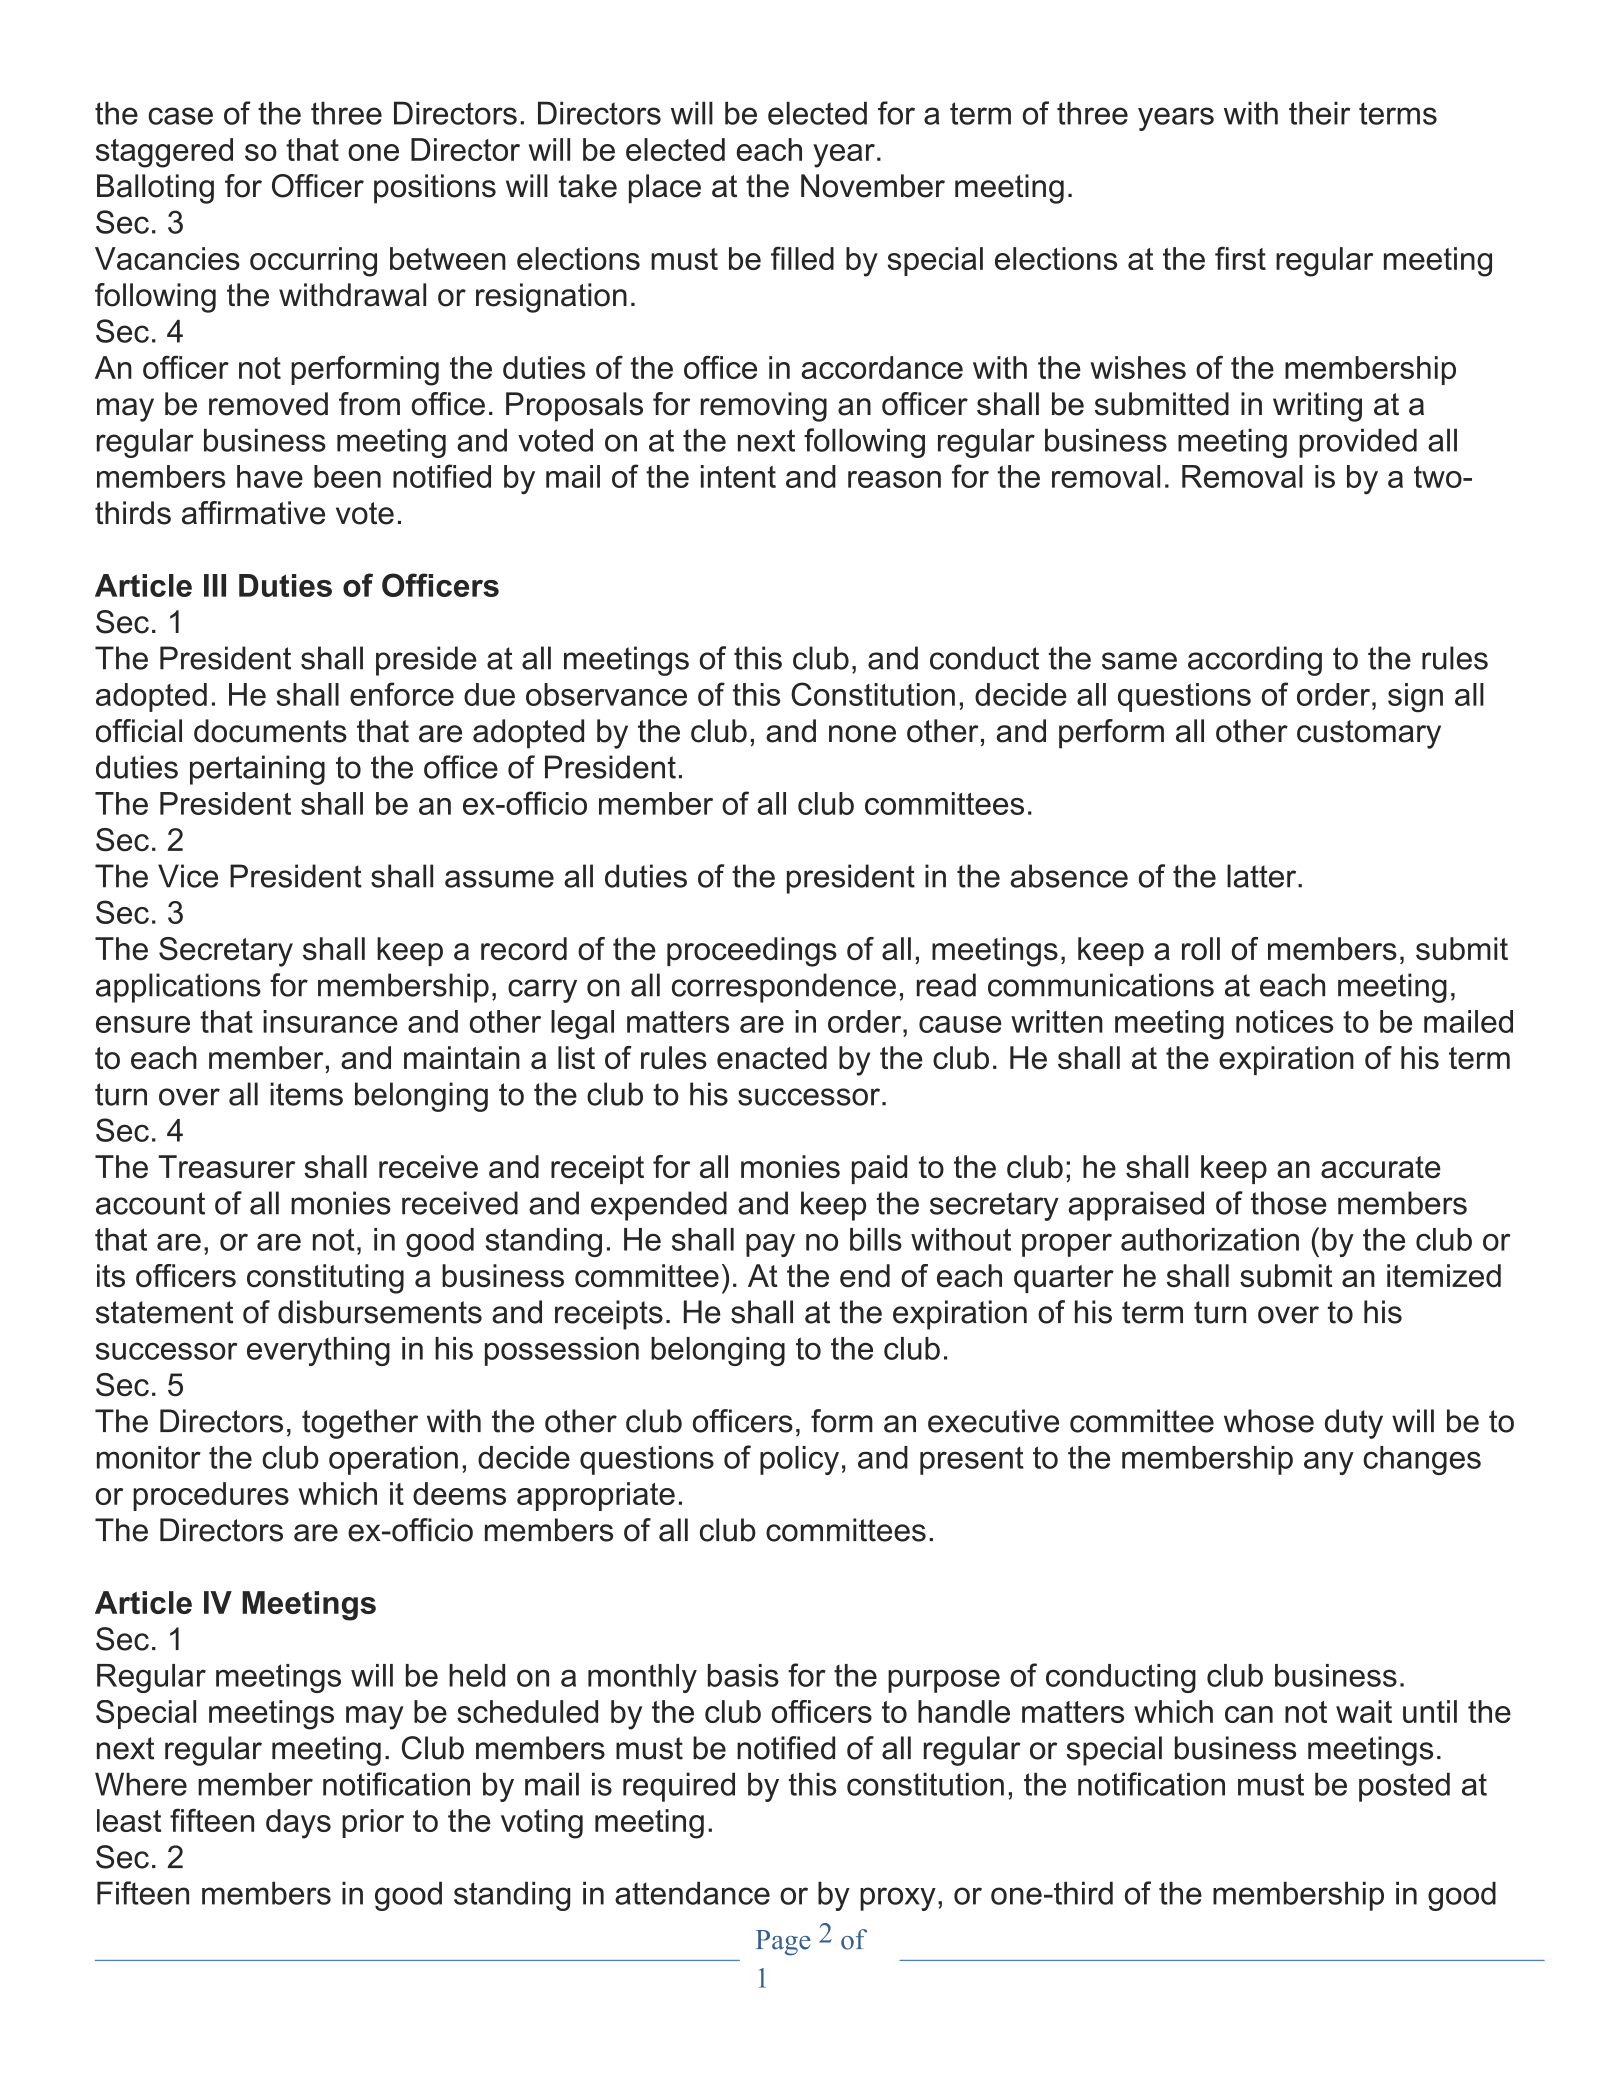 This screenshot has width=1611, height=2085. Describe the element at coordinates (738, 476) in the screenshot. I see `intent` at that location.
